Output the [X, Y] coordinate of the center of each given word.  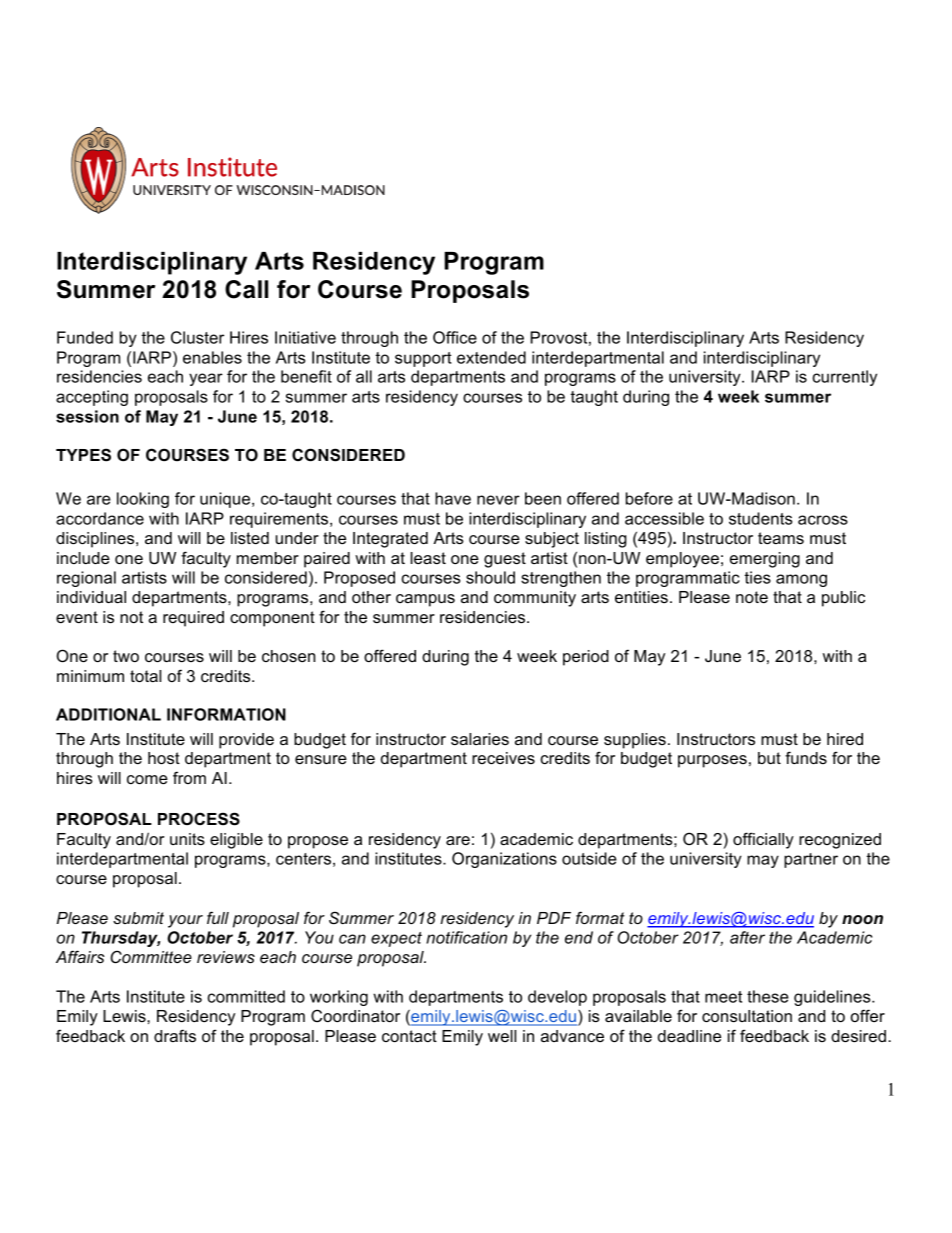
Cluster [197, 337]
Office [455, 337]
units [187, 839]
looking [143, 500]
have [453, 498]
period [586, 658]
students [760, 518]
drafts [175, 1035]
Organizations [504, 860]
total [145, 676]
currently [844, 378]
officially [763, 840]
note [752, 597]
